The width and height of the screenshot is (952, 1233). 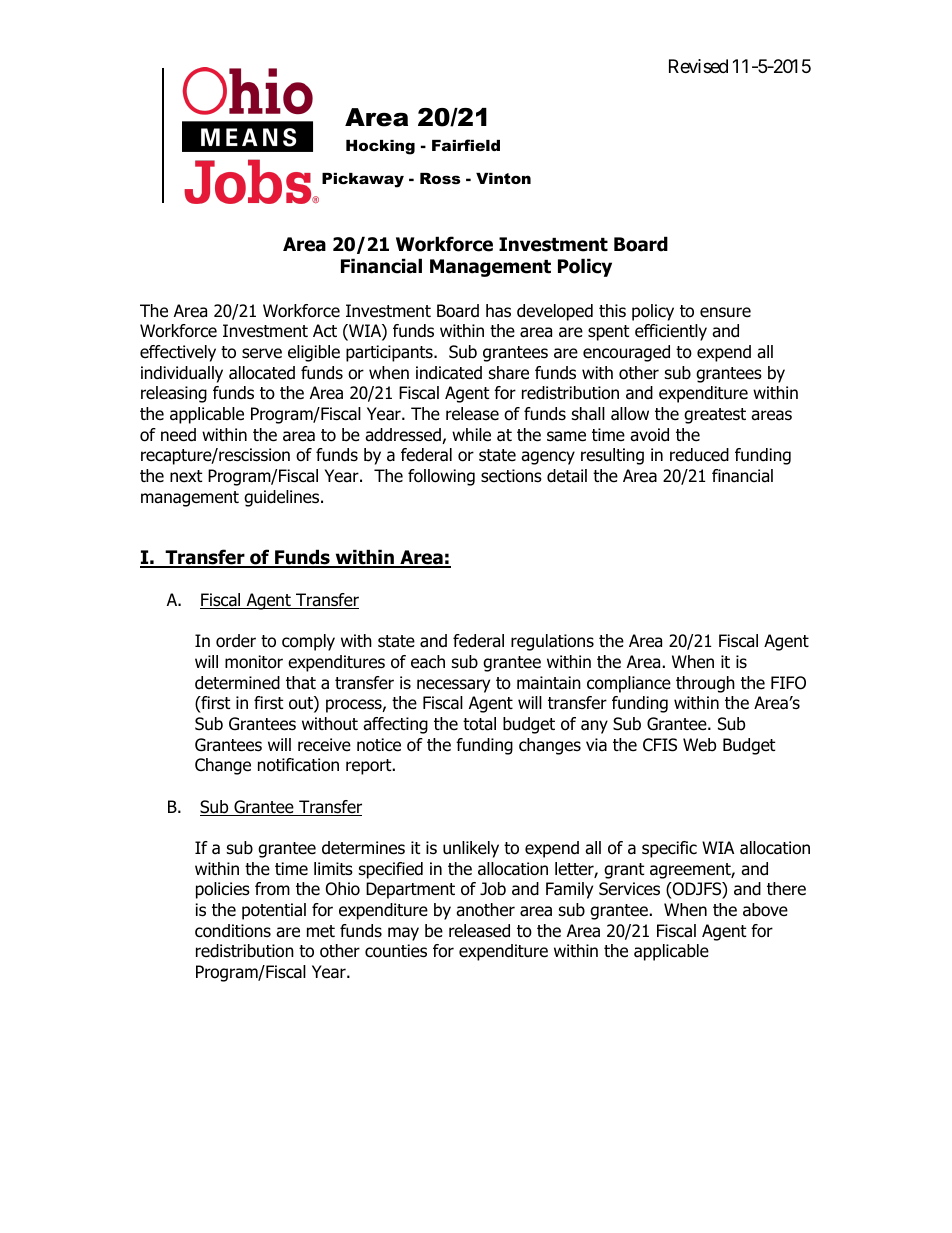 I want to click on greatest, so click(x=715, y=416).
